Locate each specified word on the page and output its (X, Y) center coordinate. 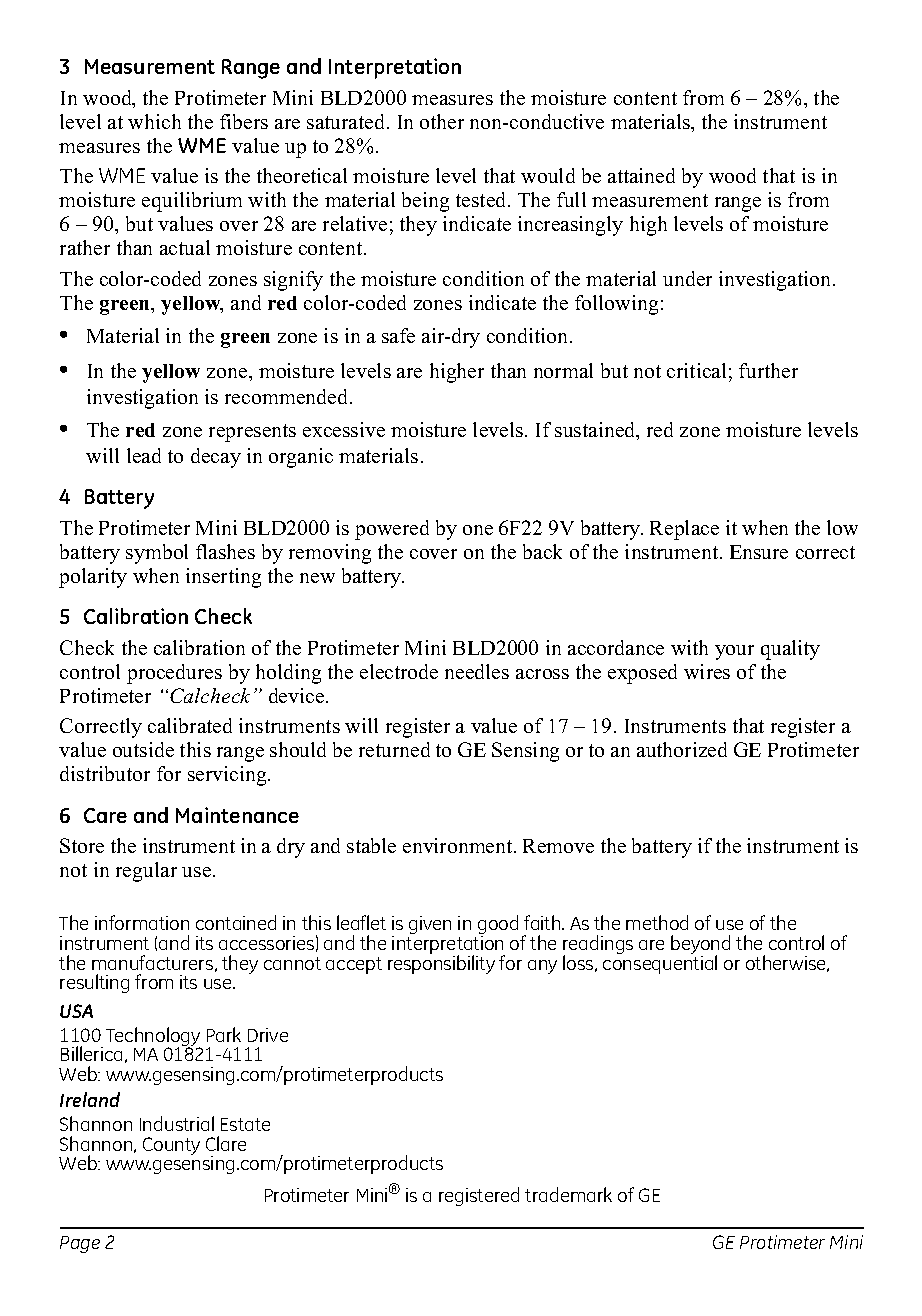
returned (394, 749)
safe (398, 335)
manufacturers (154, 963)
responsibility (441, 963)
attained (641, 175)
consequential (660, 963)
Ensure (759, 552)
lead (144, 455)
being (425, 202)
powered (392, 530)
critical (696, 370)
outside (143, 749)
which (154, 121)
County (171, 1146)
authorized (682, 749)
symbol (157, 554)
